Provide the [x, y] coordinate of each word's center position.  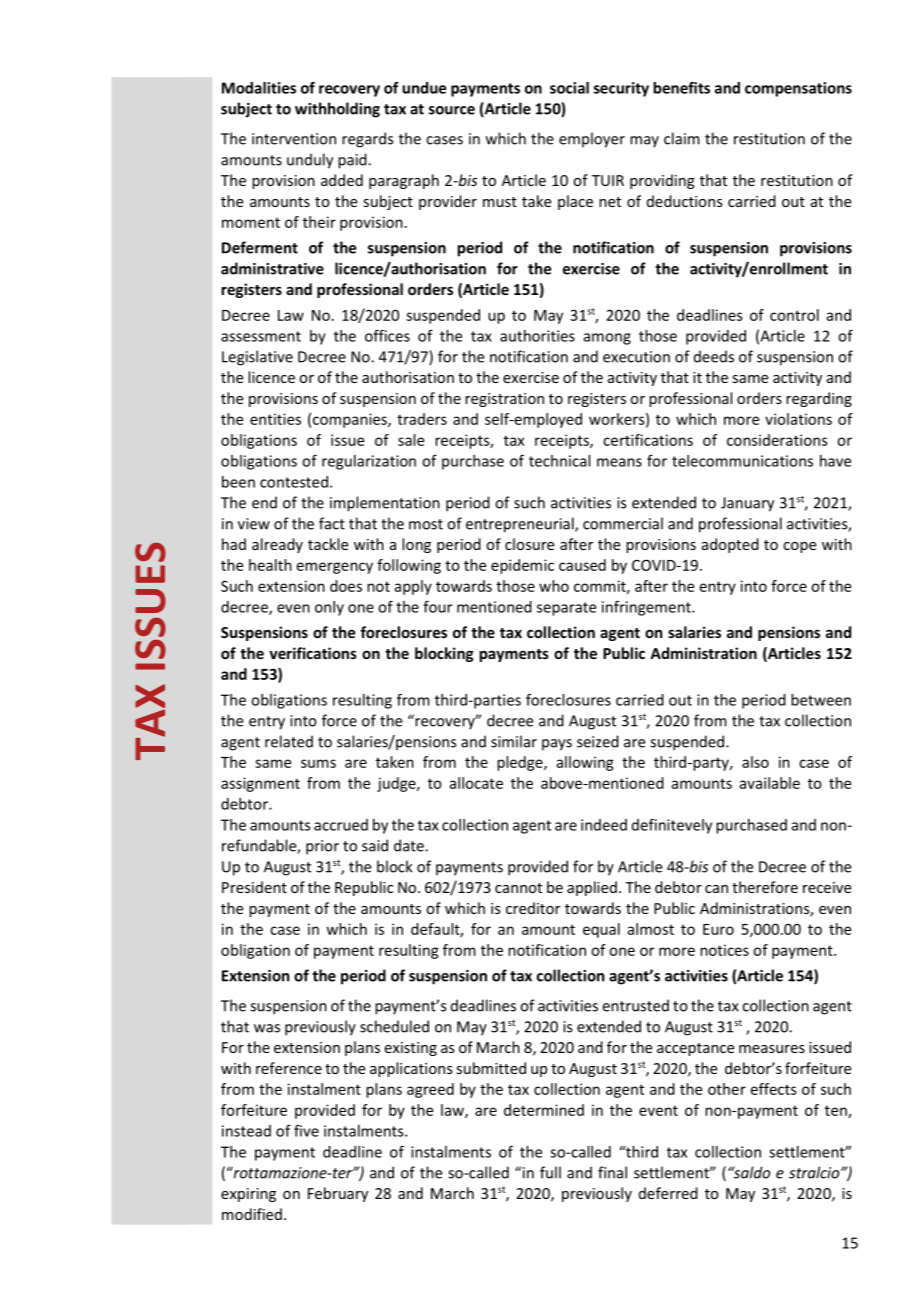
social [569, 88]
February [338, 1194]
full [550, 1172]
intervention [294, 139]
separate [566, 609]
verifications [313, 653]
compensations [798, 89]
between [821, 700]
